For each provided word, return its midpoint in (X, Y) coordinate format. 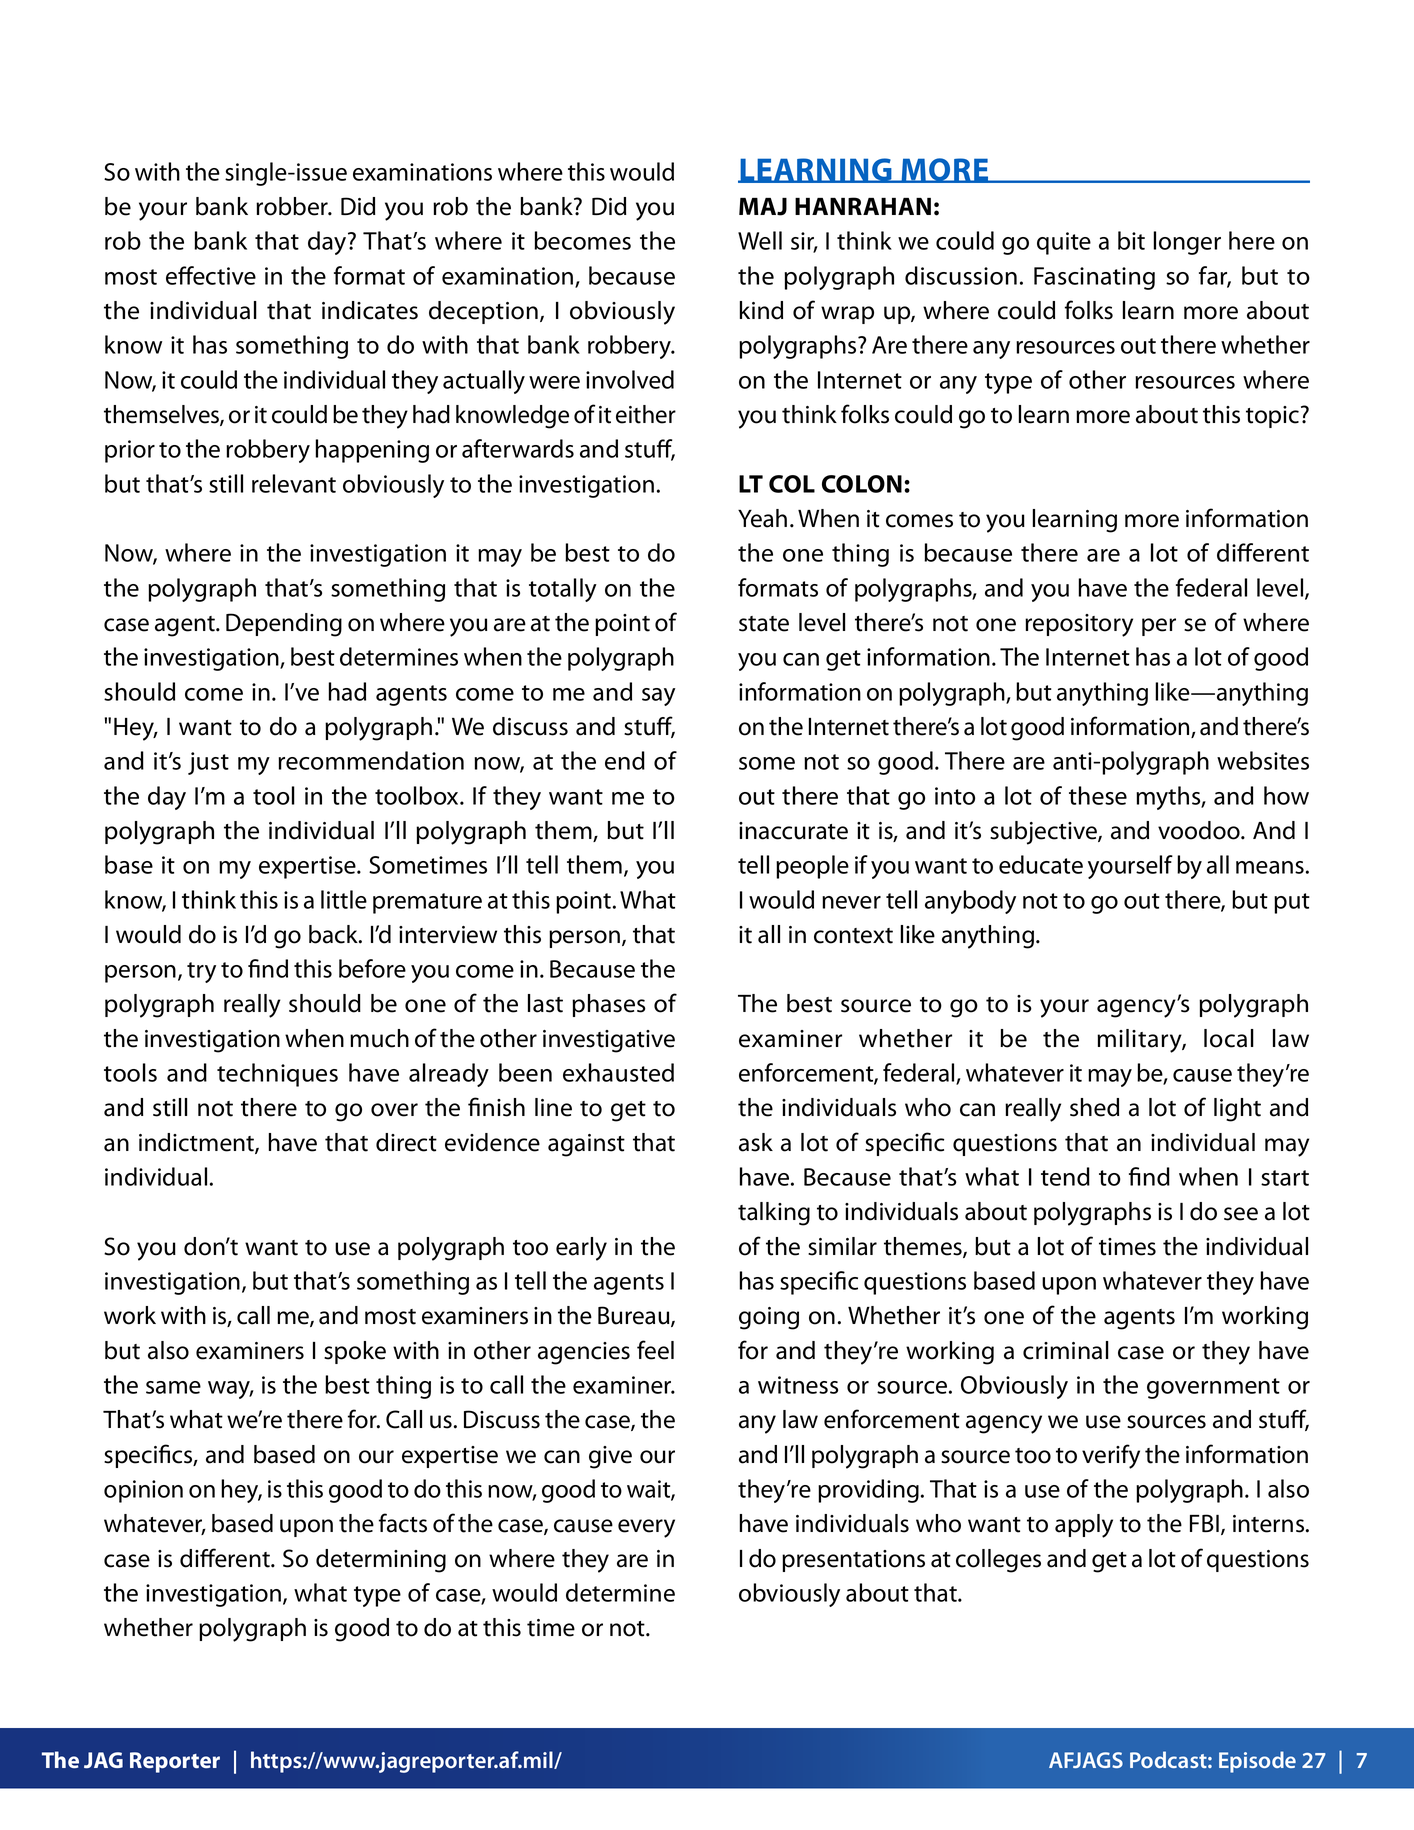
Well (760, 240)
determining (381, 1561)
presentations (853, 1561)
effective (211, 275)
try (201, 972)
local (1229, 1038)
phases (609, 1005)
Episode (1257, 1762)
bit (1131, 240)
